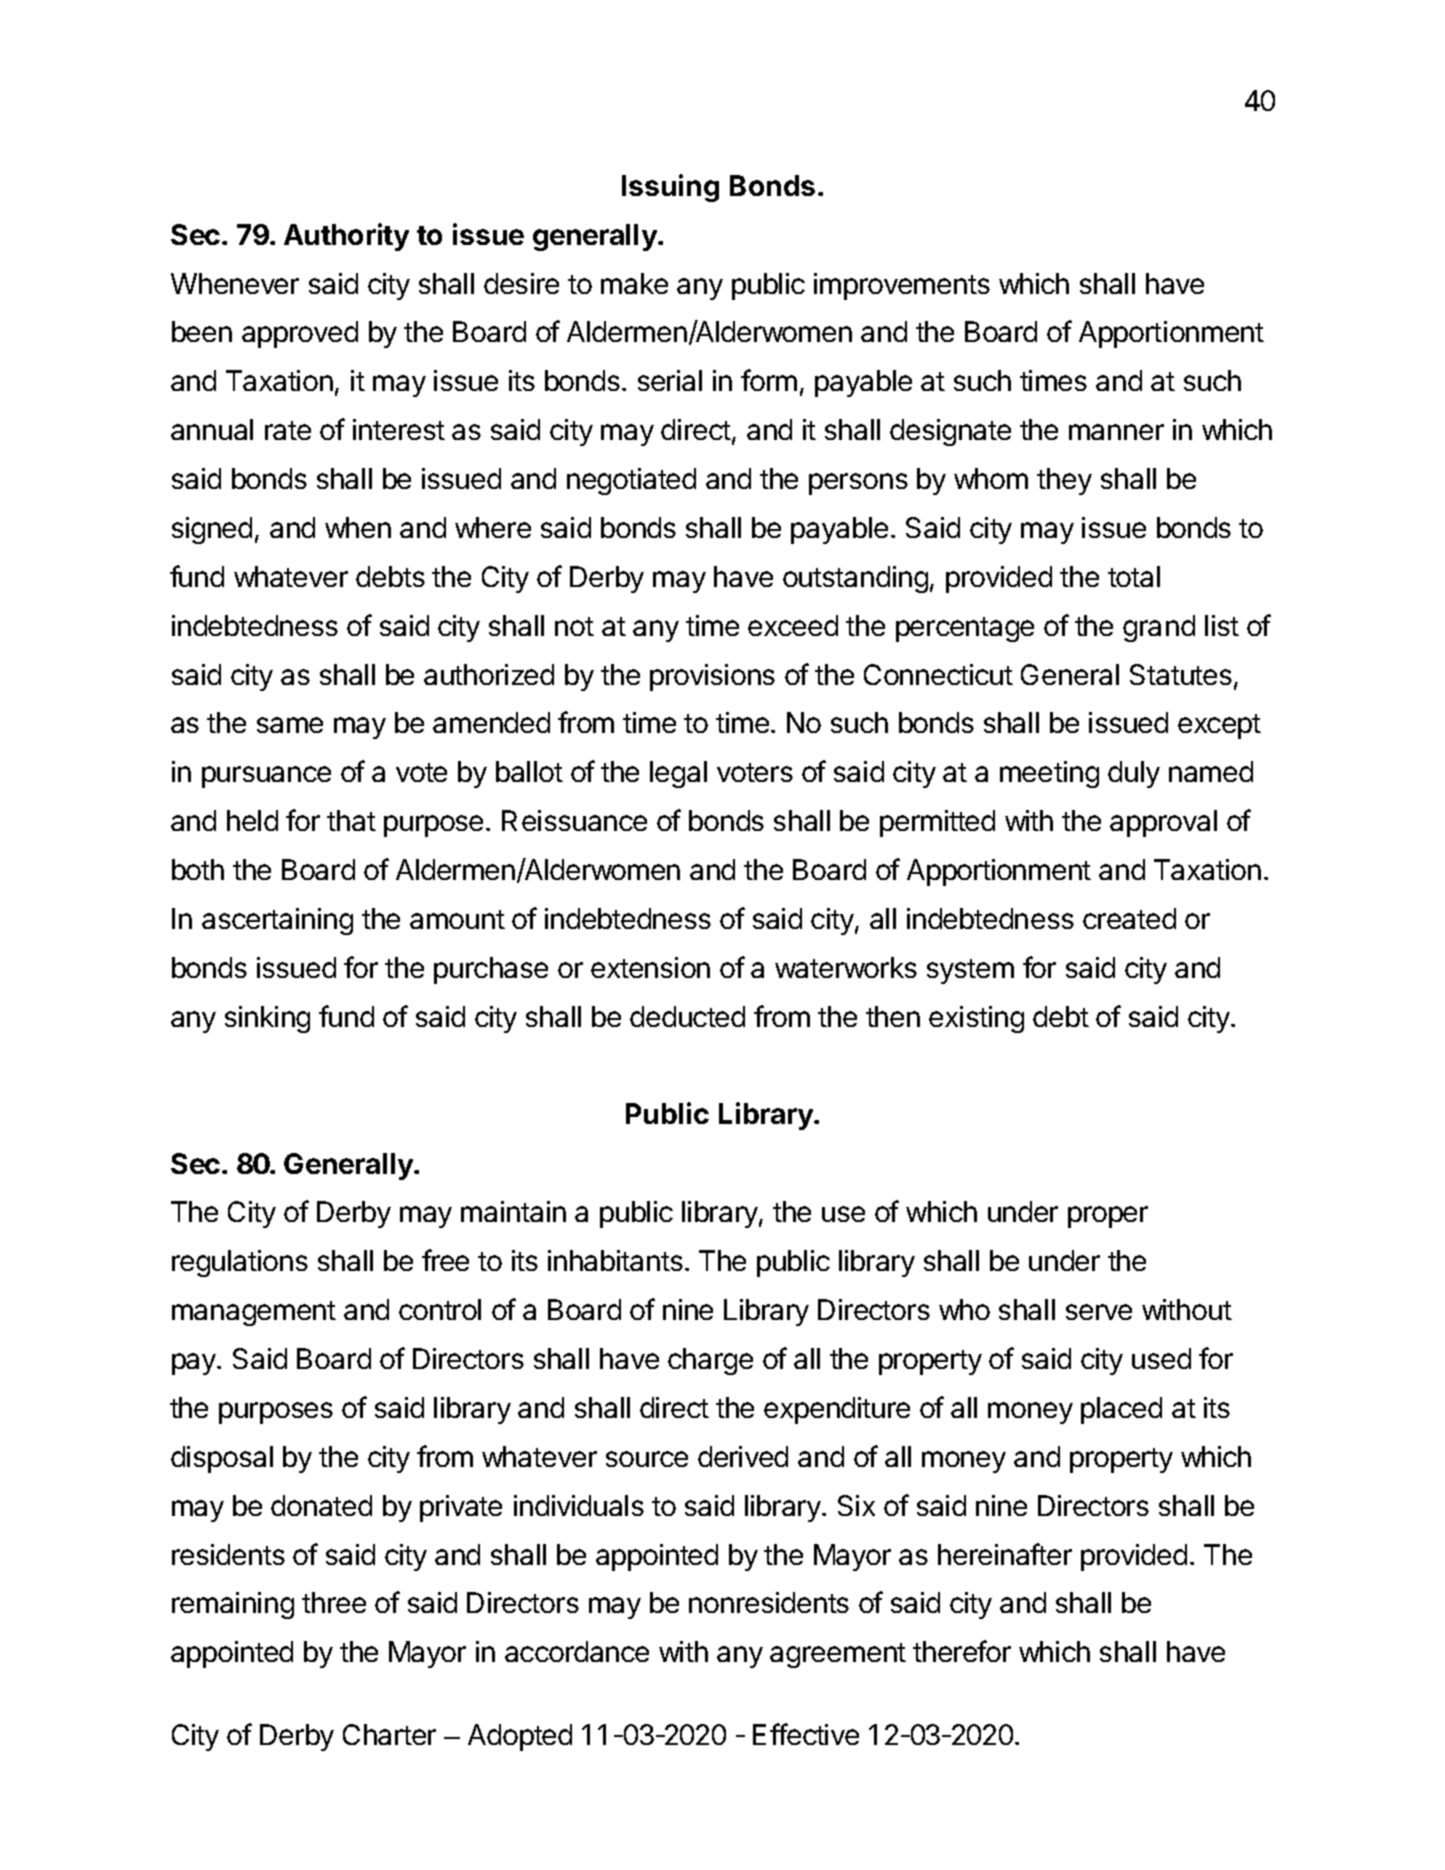 The image size is (1445, 1870). Describe the element at coordinates (902, 286) in the screenshot. I see `improvements` at that location.
